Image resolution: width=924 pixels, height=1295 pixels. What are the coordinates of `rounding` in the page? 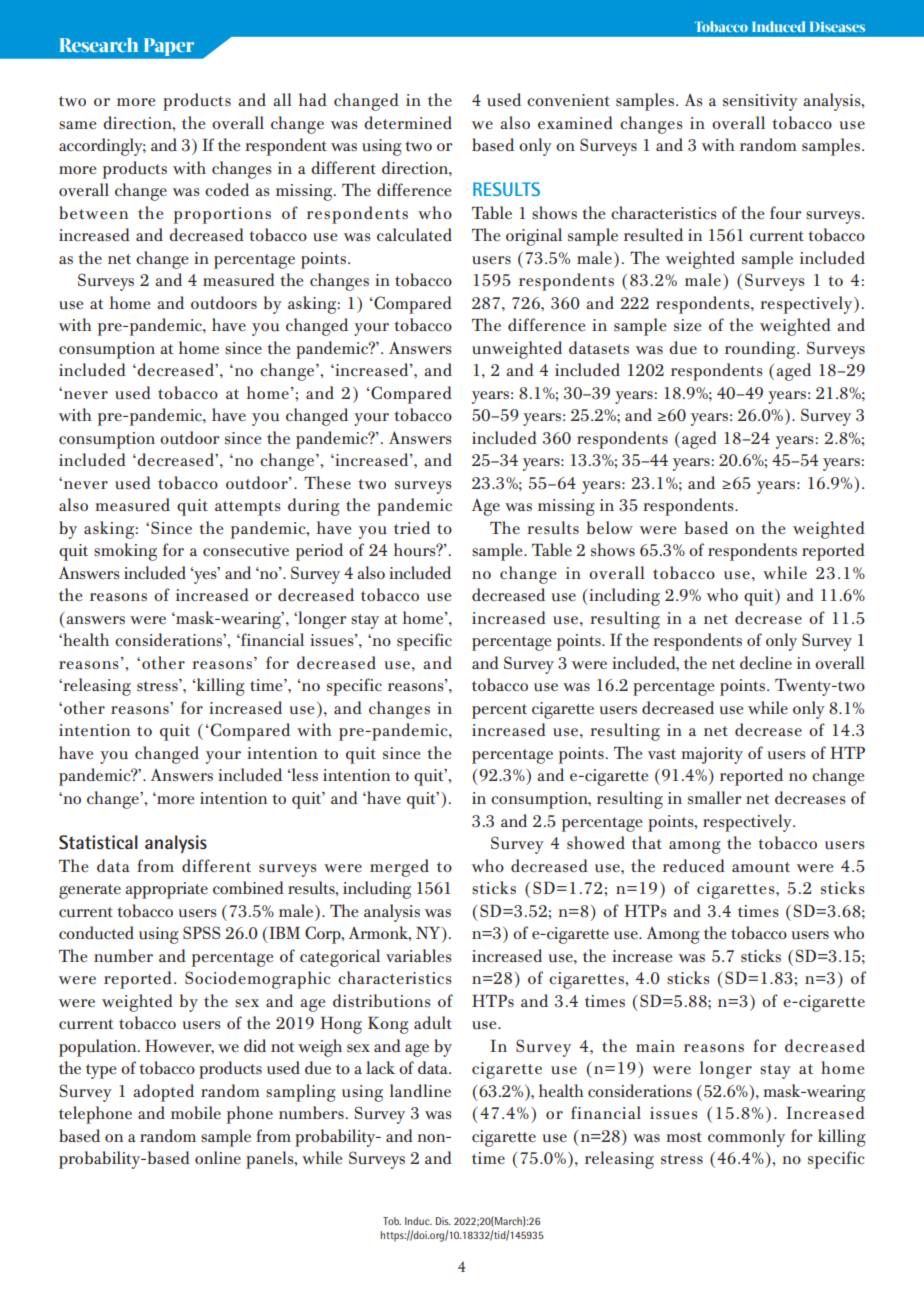 It's located at (761, 350).
